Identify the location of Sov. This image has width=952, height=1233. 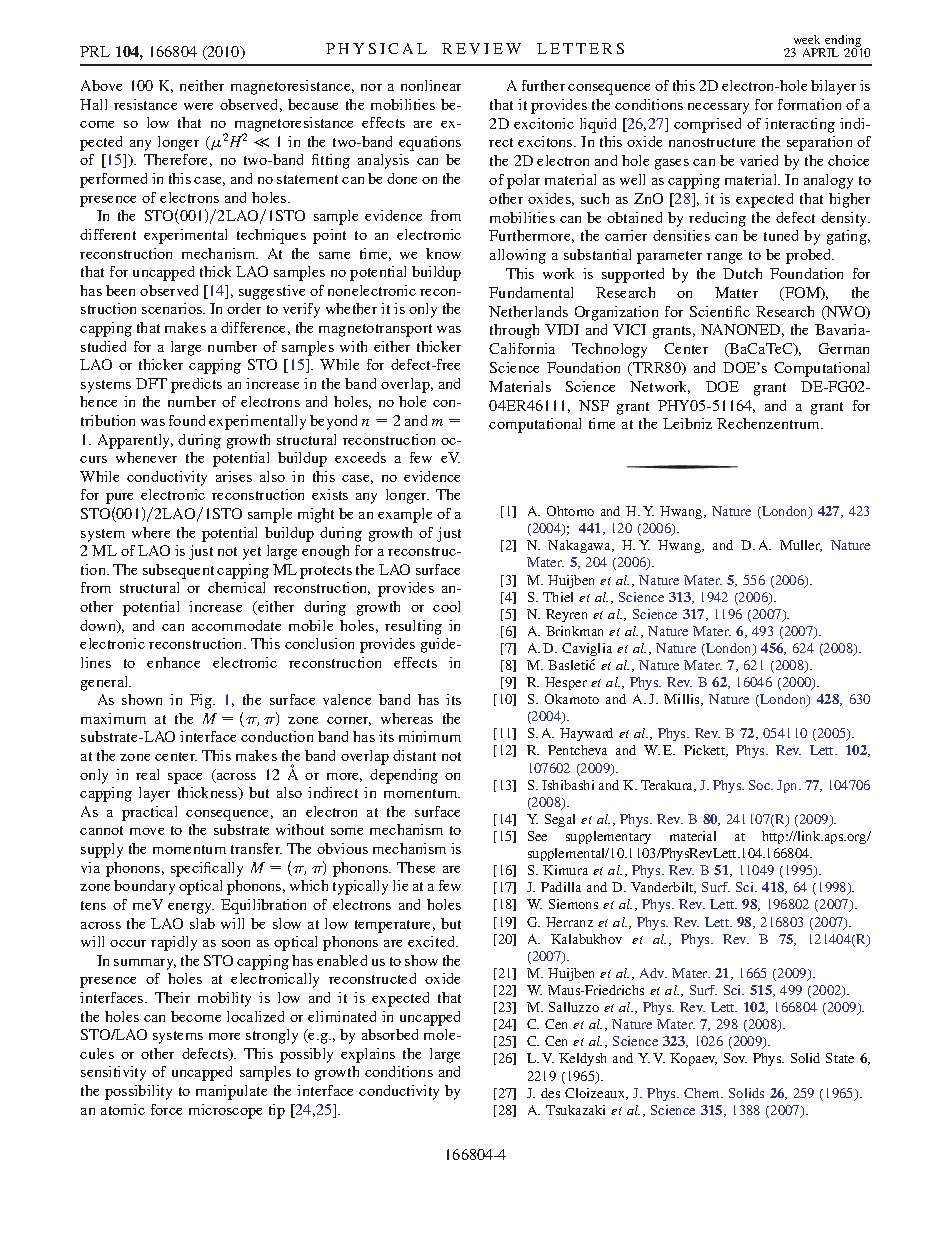
(735, 1058).
